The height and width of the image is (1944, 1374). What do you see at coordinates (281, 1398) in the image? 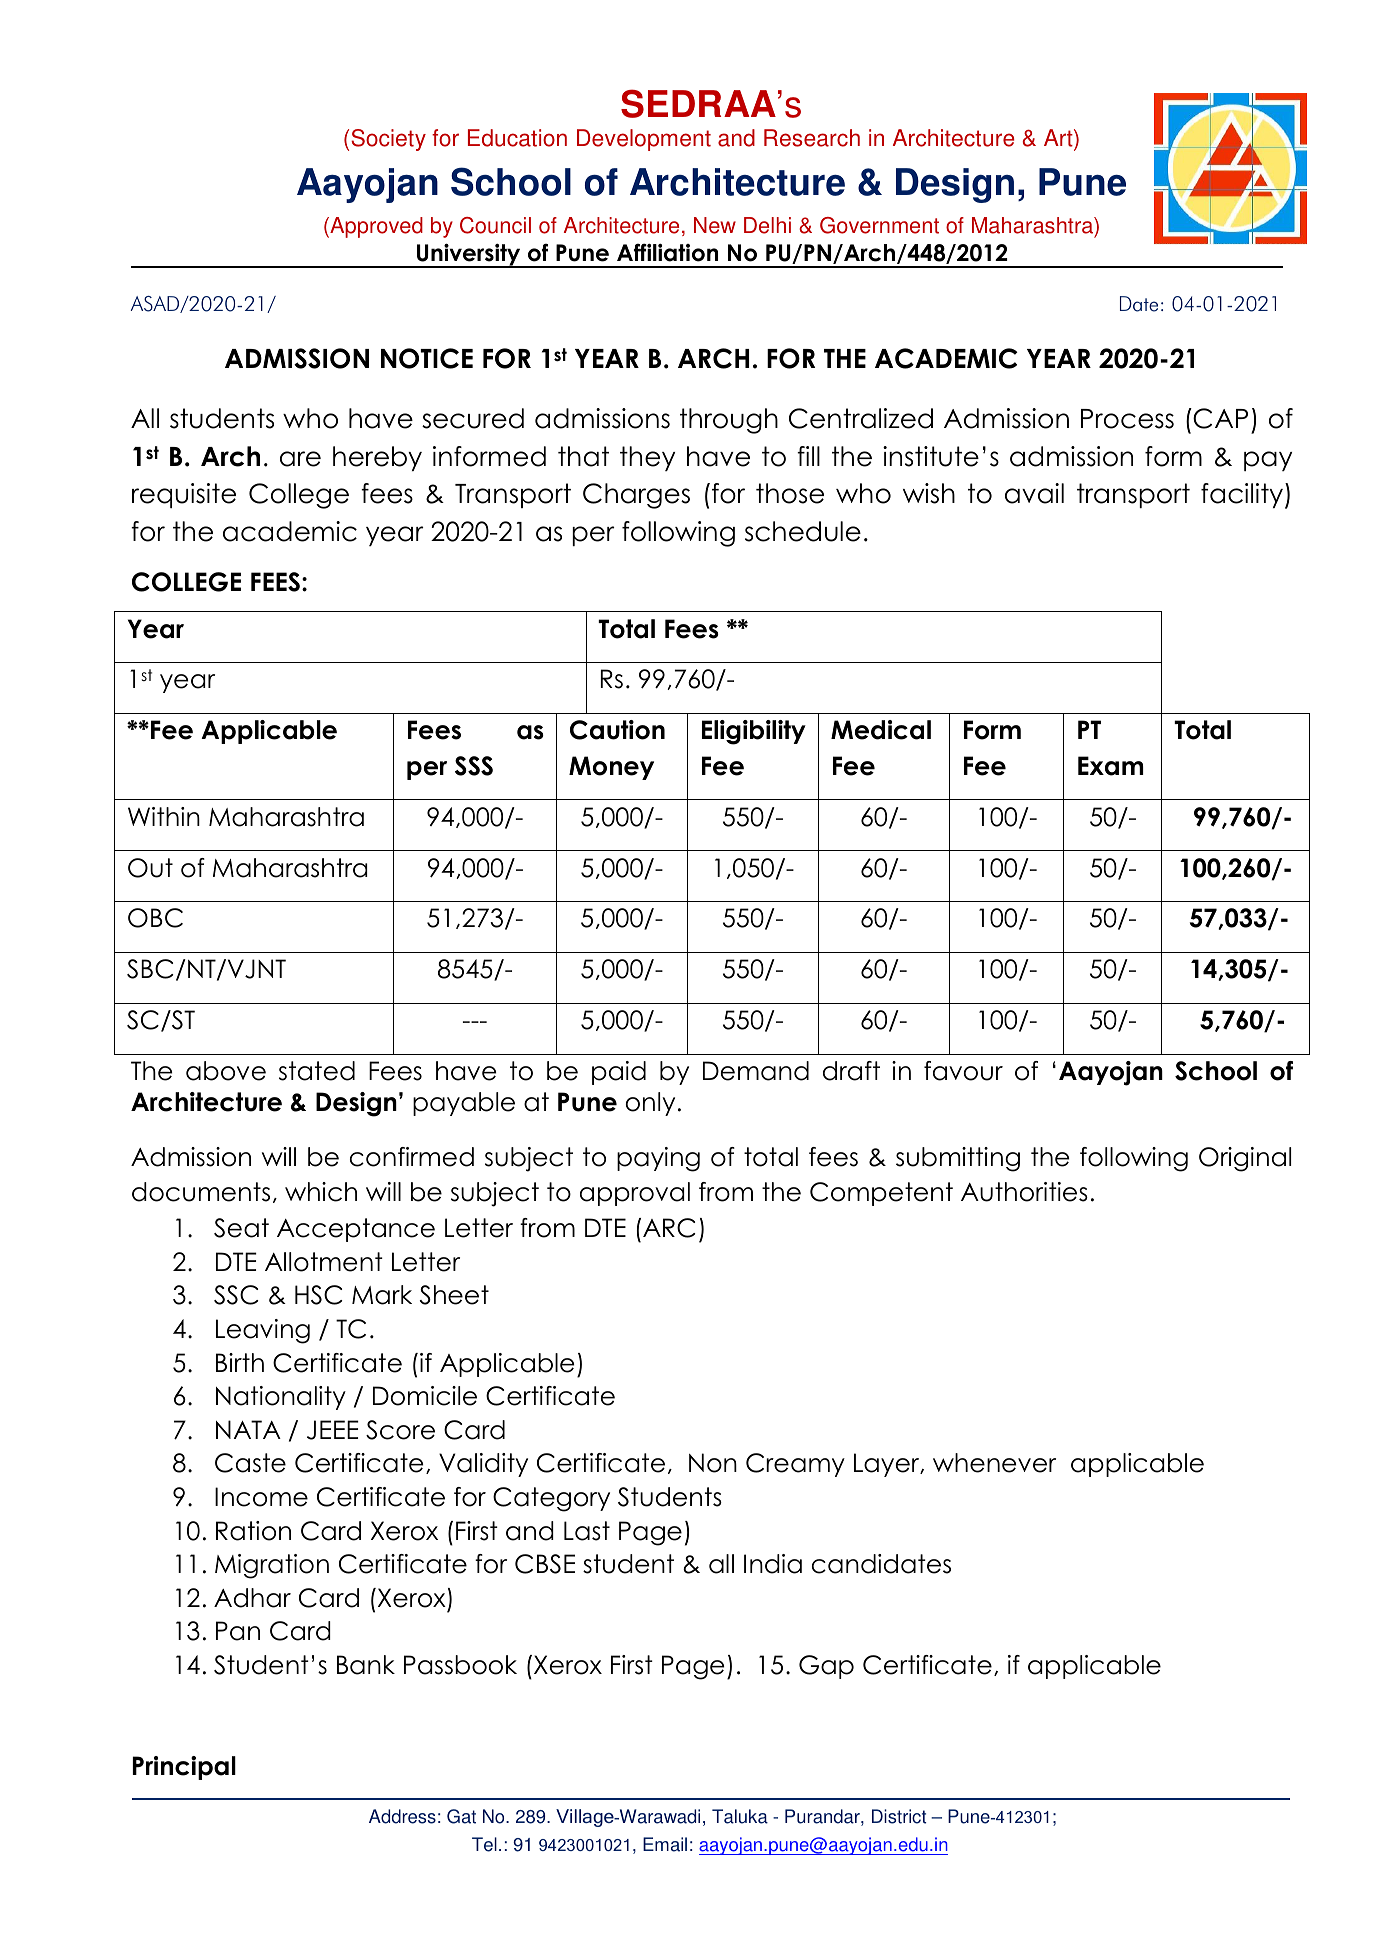
I see `Nationality` at bounding box center [281, 1398].
